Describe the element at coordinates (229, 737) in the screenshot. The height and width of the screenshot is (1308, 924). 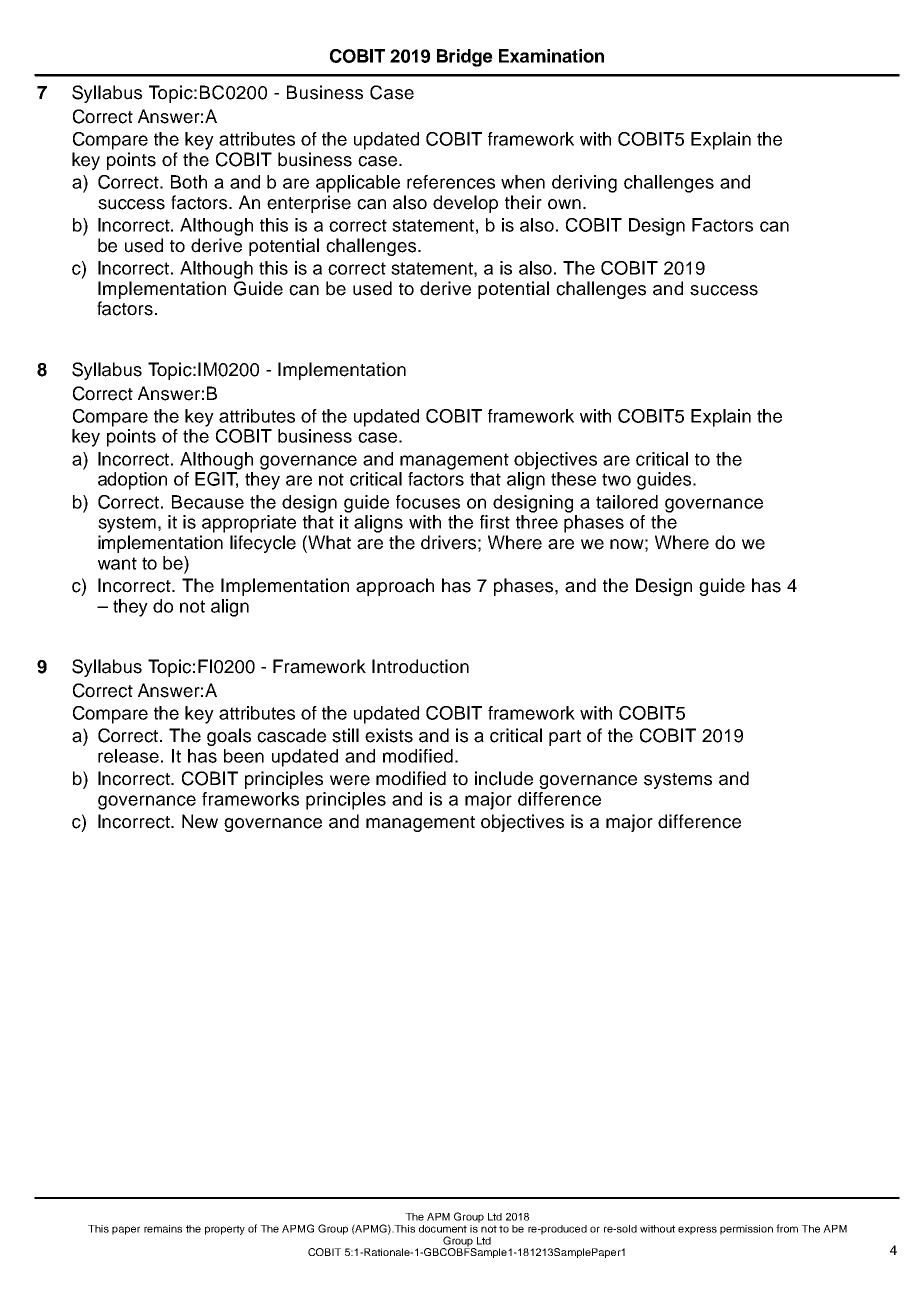
I see `goals` at that location.
